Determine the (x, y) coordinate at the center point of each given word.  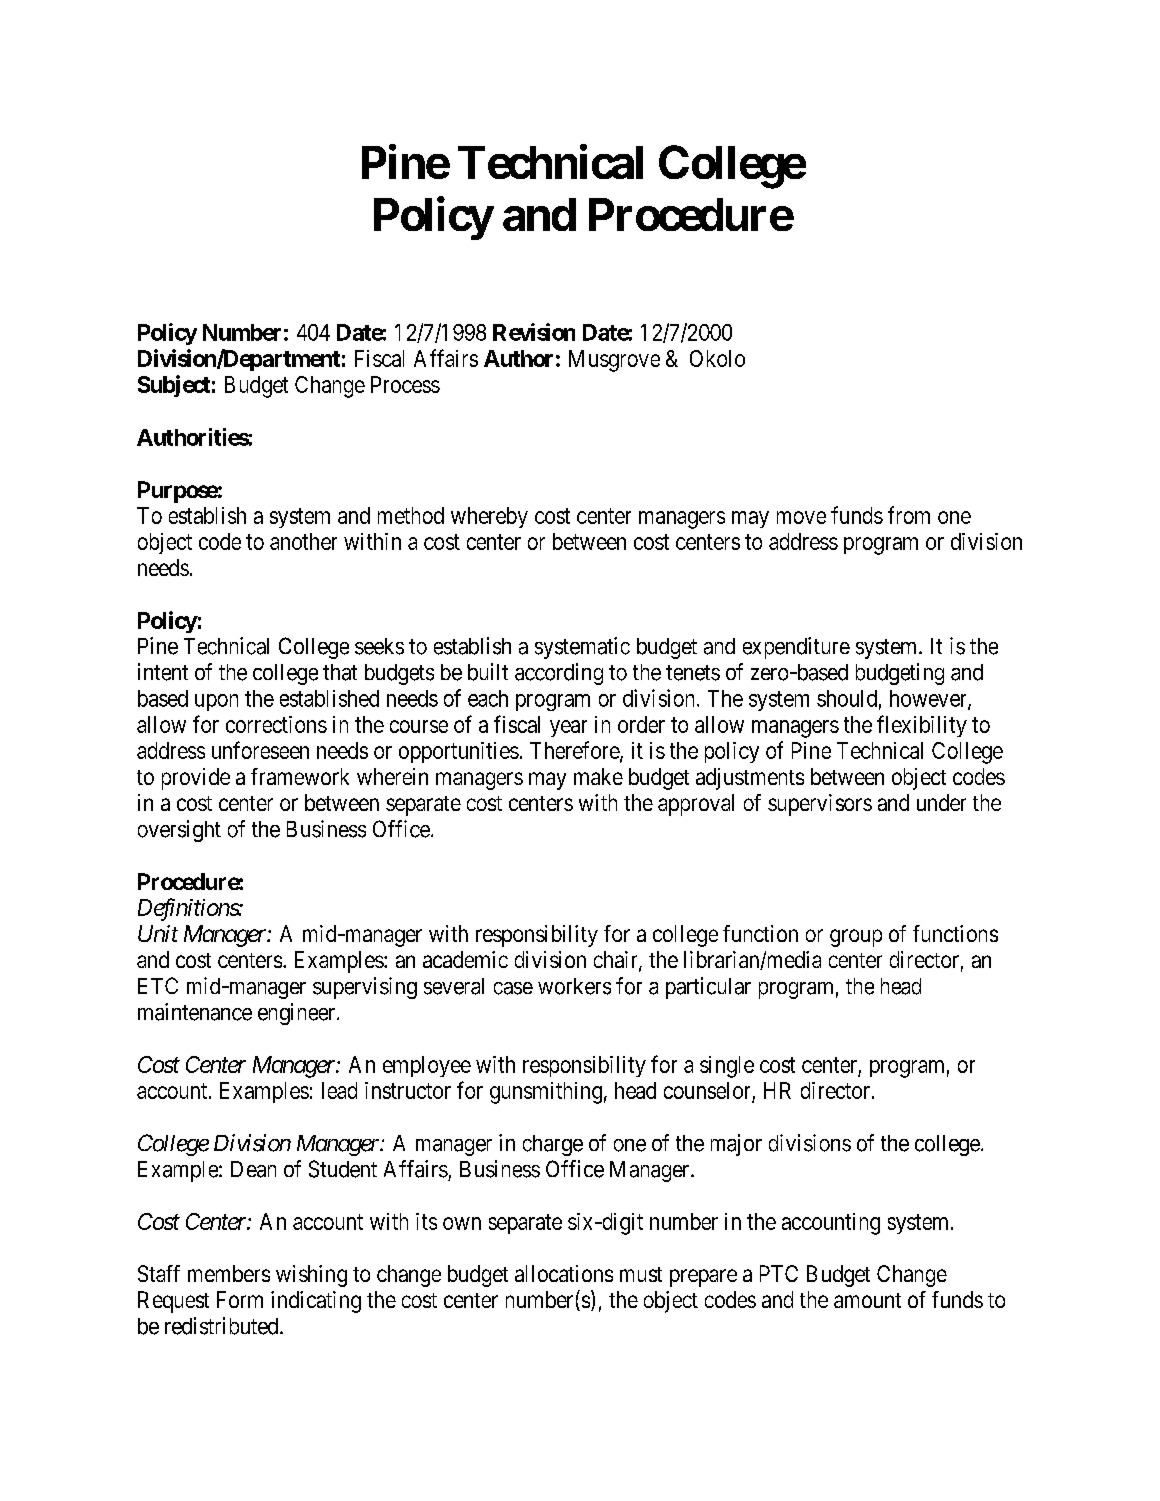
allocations (564, 1273)
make (598, 776)
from (909, 515)
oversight (179, 831)
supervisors (820, 805)
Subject (174, 386)
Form (240, 1299)
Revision (534, 332)
